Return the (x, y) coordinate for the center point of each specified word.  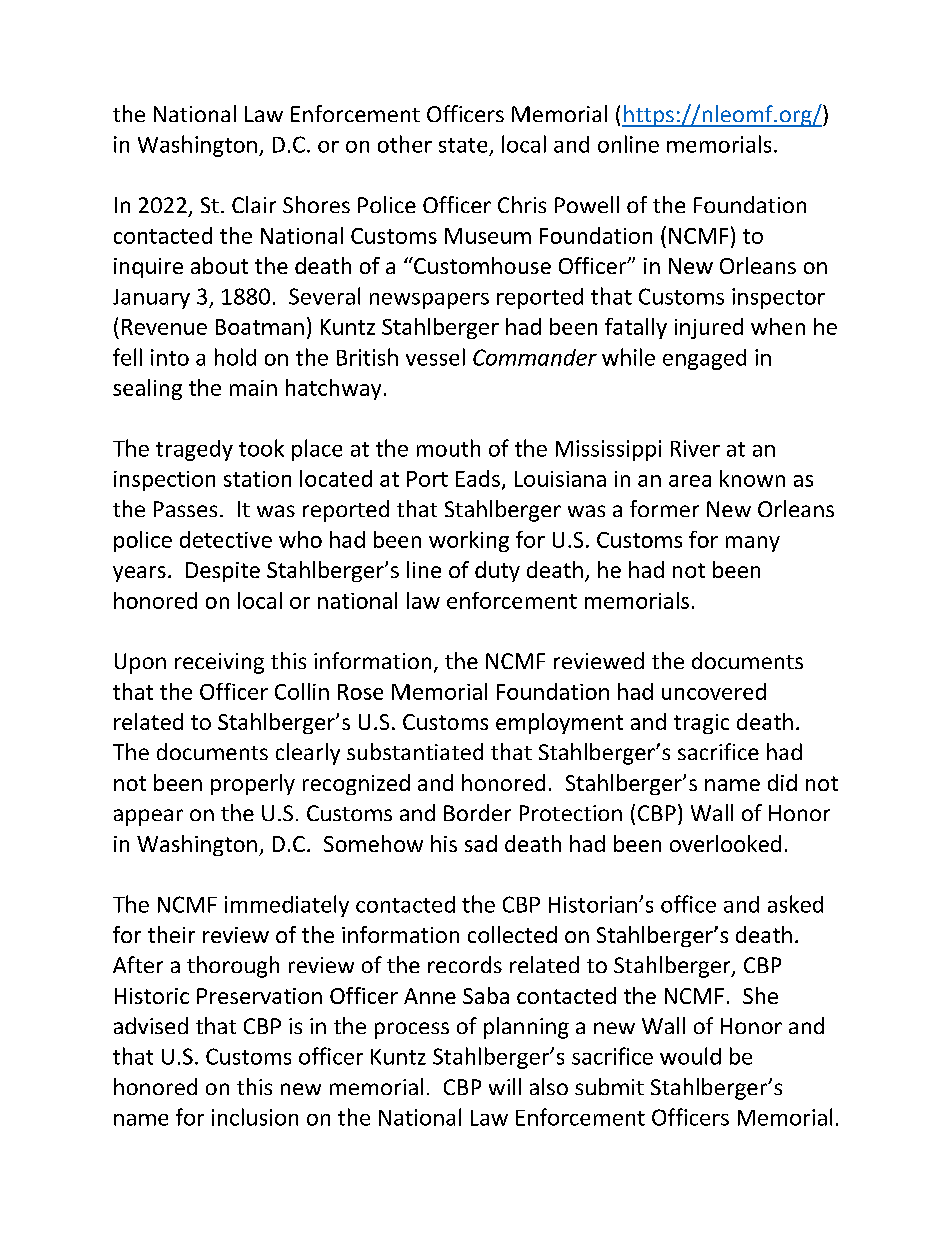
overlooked (725, 843)
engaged (704, 359)
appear (148, 817)
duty (497, 571)
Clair (254, 204)
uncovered (714, 691)
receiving (219, 663)
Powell (587, 204)
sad (481, 843)
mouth (448, 448)
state (463, 145)
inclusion (255, 1117)
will (505, 1086)
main (253, 388)
